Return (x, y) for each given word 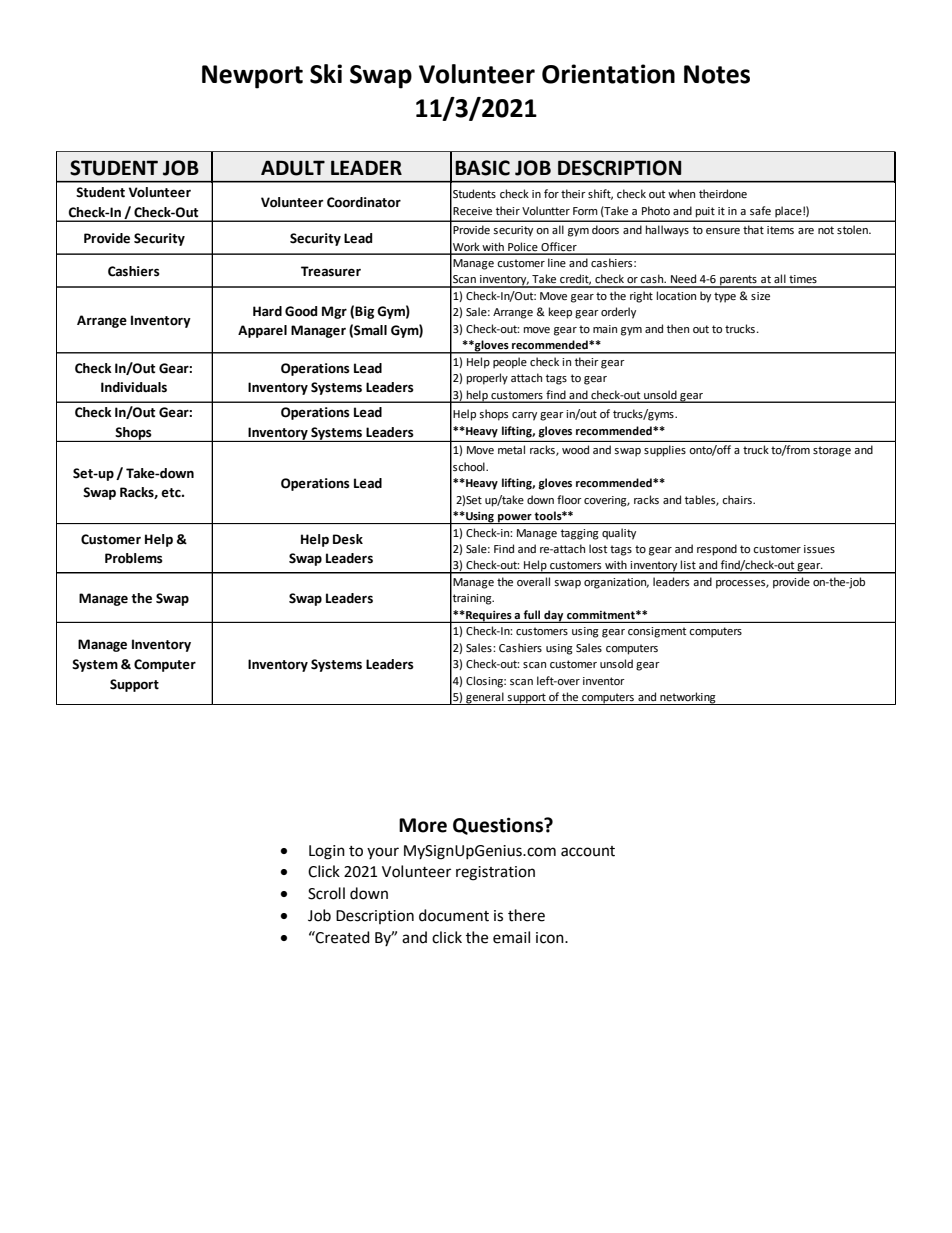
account (588, 851)
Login (327, 852)
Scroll (326, 893)
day (554, 616)
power (515, 519)
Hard (267, 311)
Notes (717, 74)
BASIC (482, 168)
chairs (738, 500)
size (760, 296)
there (526, 915)
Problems (134, 558)
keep (560, 313)
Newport (252, 77)
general (485, 698)
